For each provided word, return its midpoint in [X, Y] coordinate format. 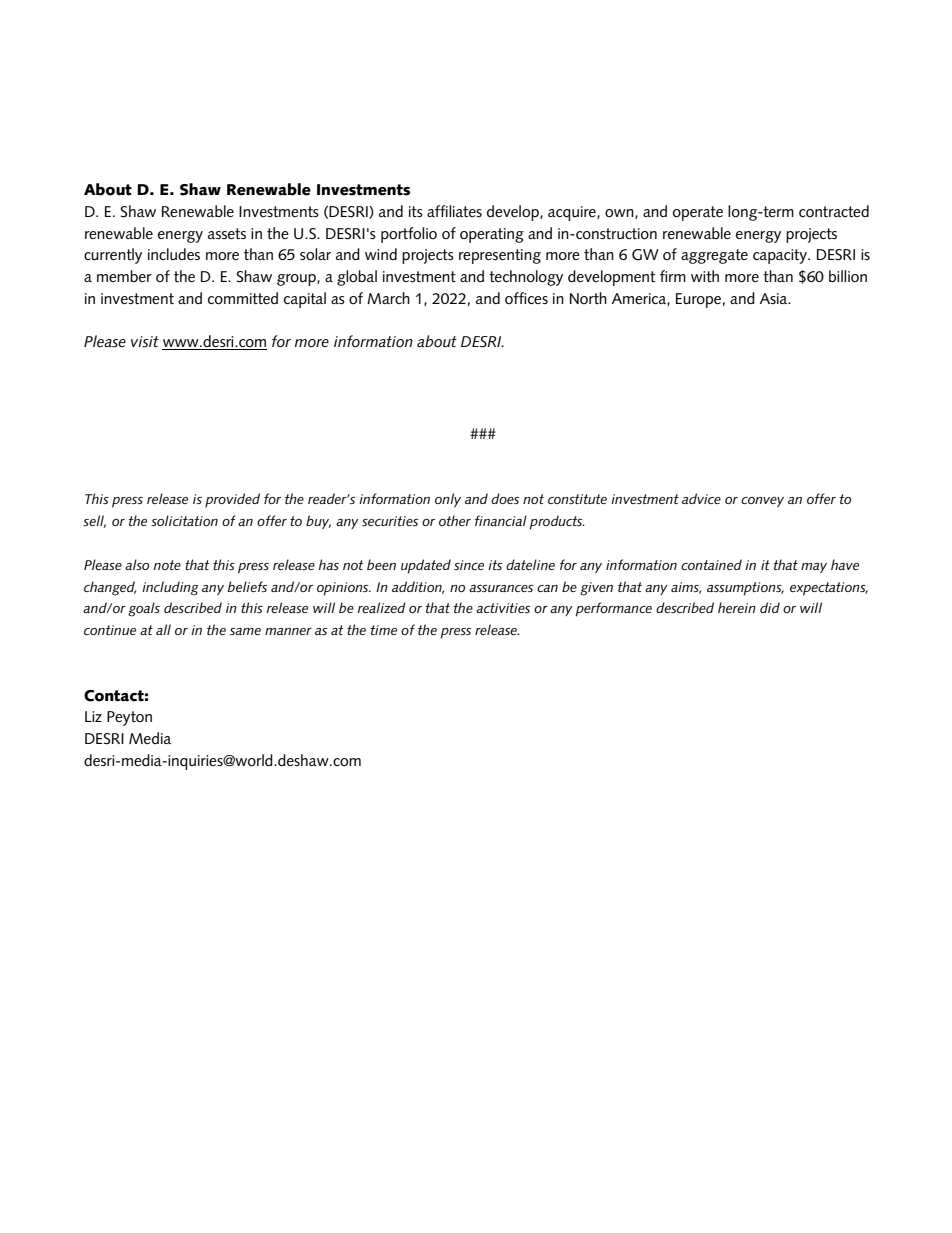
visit [145, 342]
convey [762, 502]
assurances [501, 588]
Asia [775, 298]
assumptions [745, 589]
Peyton [129, 718]
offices [526, 298]
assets [227, 233]
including [170, 588]
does [505, 498]
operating [492, 235]
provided [232, 500]
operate [698, 213]
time [383, 630]
